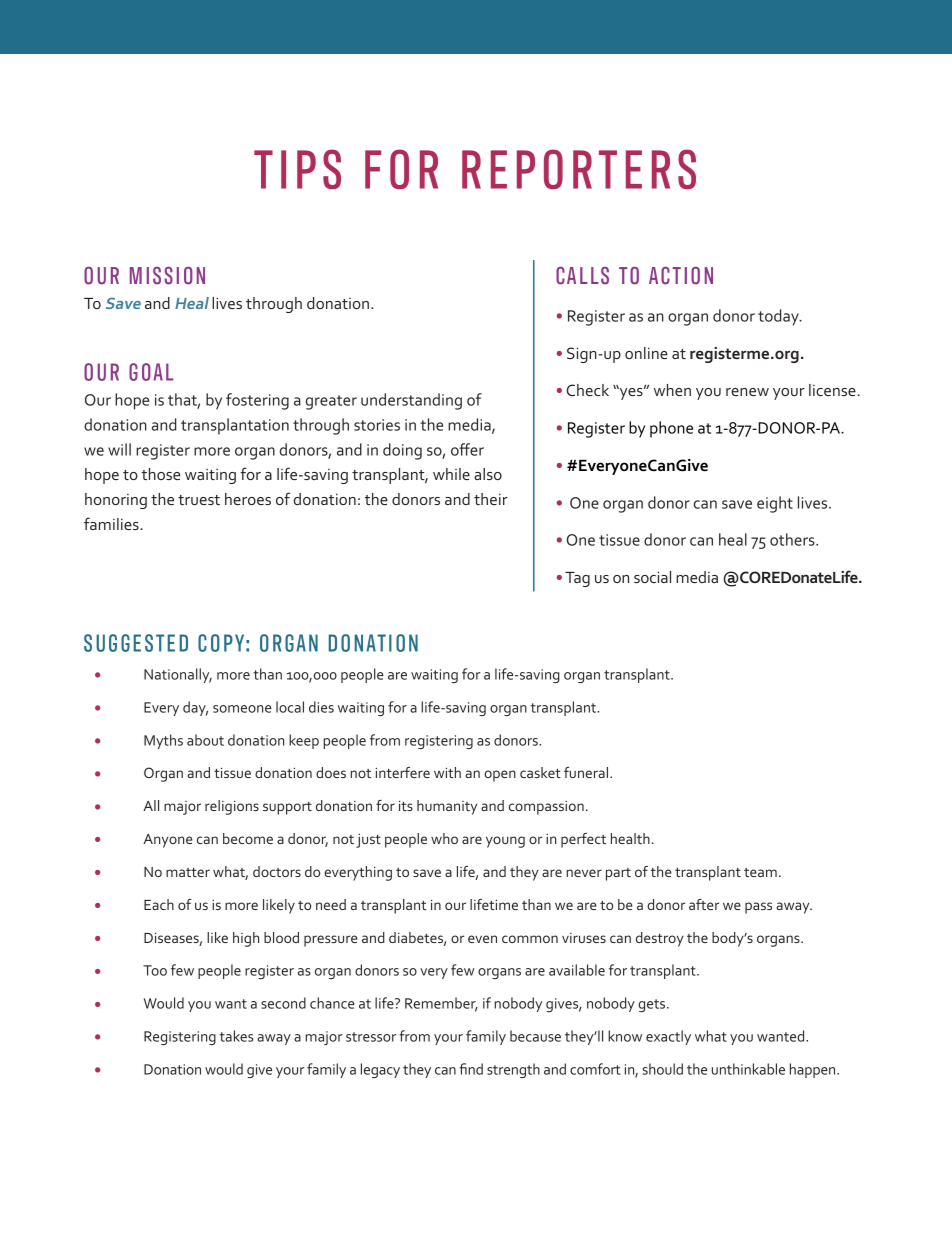  What do you see at coordinates (646, 353) in the page?
I see `online` at bounding box center [646, 353].
